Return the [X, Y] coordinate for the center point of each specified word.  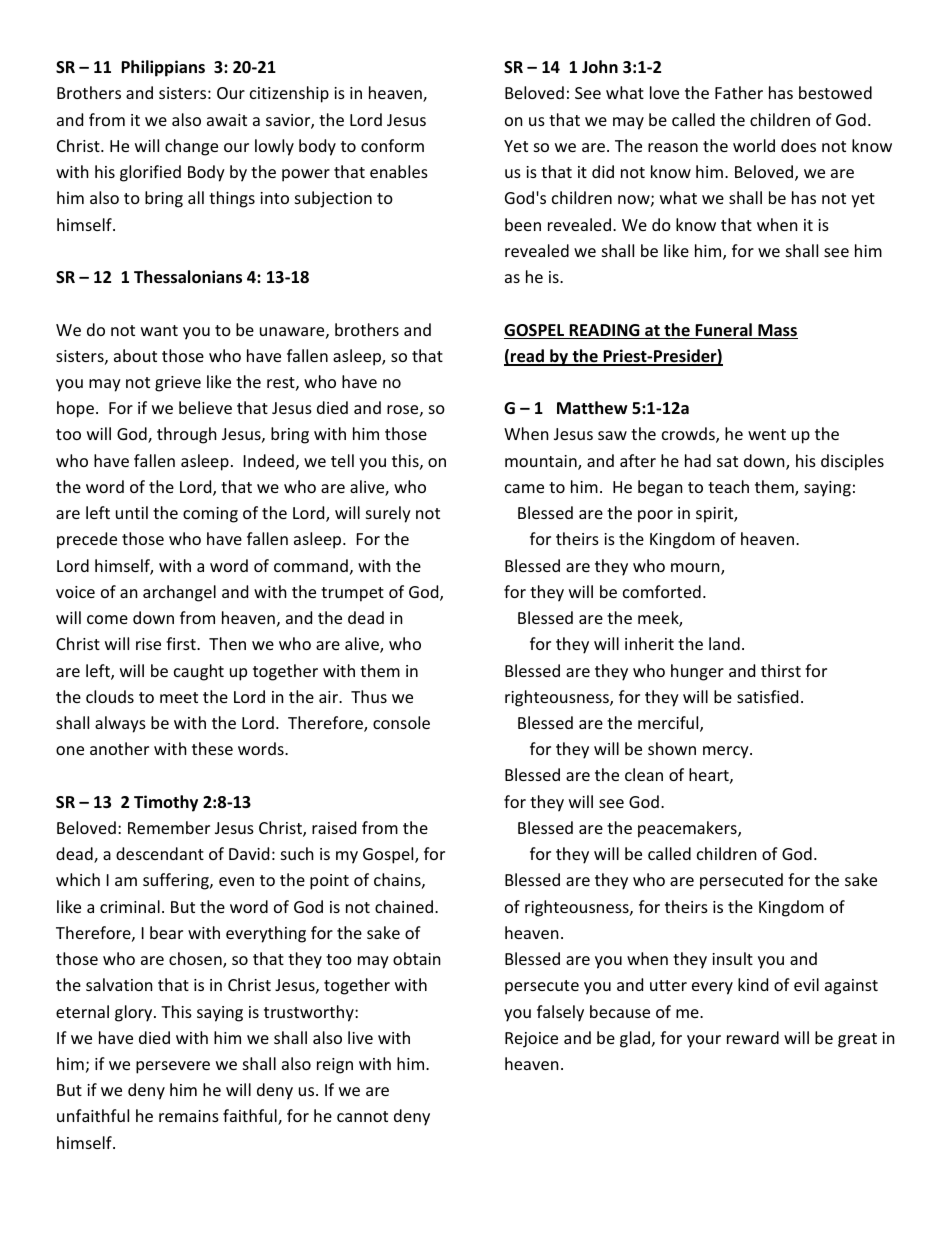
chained [404, 906]
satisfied [767, 696]
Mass [777, 331]
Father [739, 92]
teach [728, 486]
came [524, 488]
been [523, 224]
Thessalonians [188, 277]
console [401, 722]
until [132, 512]
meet [179, 697]
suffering [177, 881]
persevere [173, 1067]
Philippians [163, 68]
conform [392, 145]
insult [732, 958]
